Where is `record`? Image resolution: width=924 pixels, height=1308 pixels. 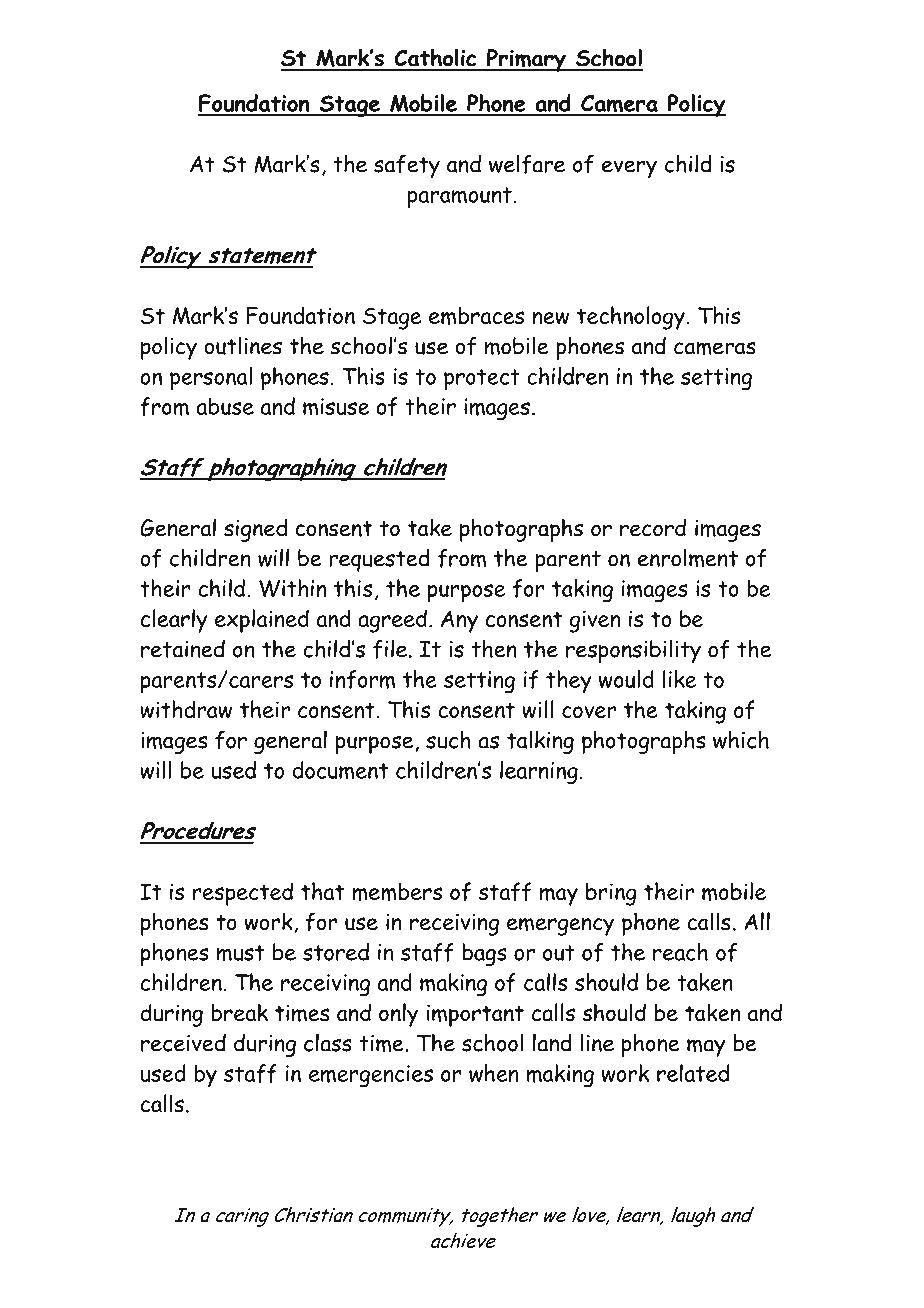
record is located at coordinates (653, 528).
